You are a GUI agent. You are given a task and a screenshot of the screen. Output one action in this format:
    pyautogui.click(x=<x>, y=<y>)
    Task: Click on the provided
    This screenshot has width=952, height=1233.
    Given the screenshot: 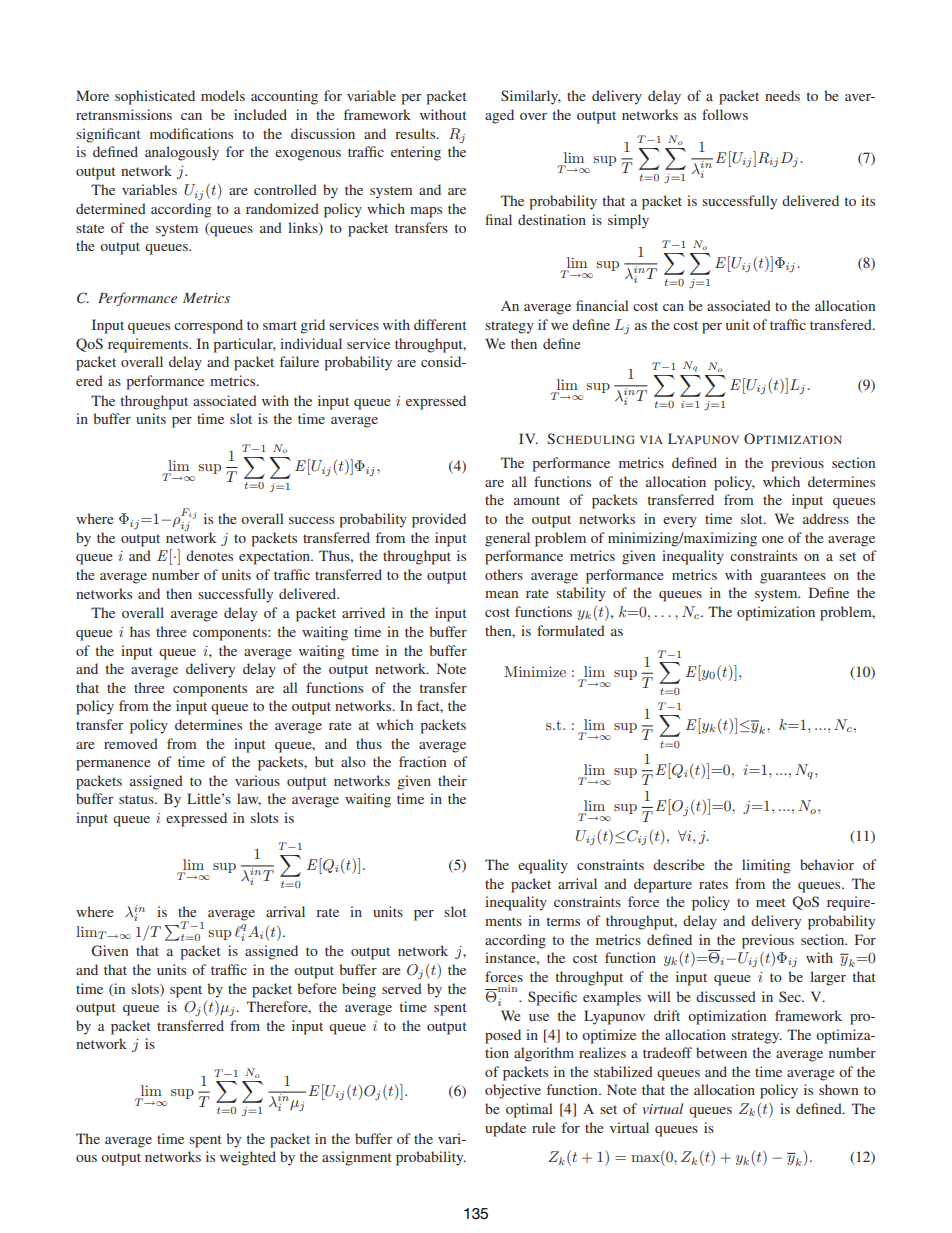 What is the action you would take?
    pyautogui.click(x=439, y=520)
